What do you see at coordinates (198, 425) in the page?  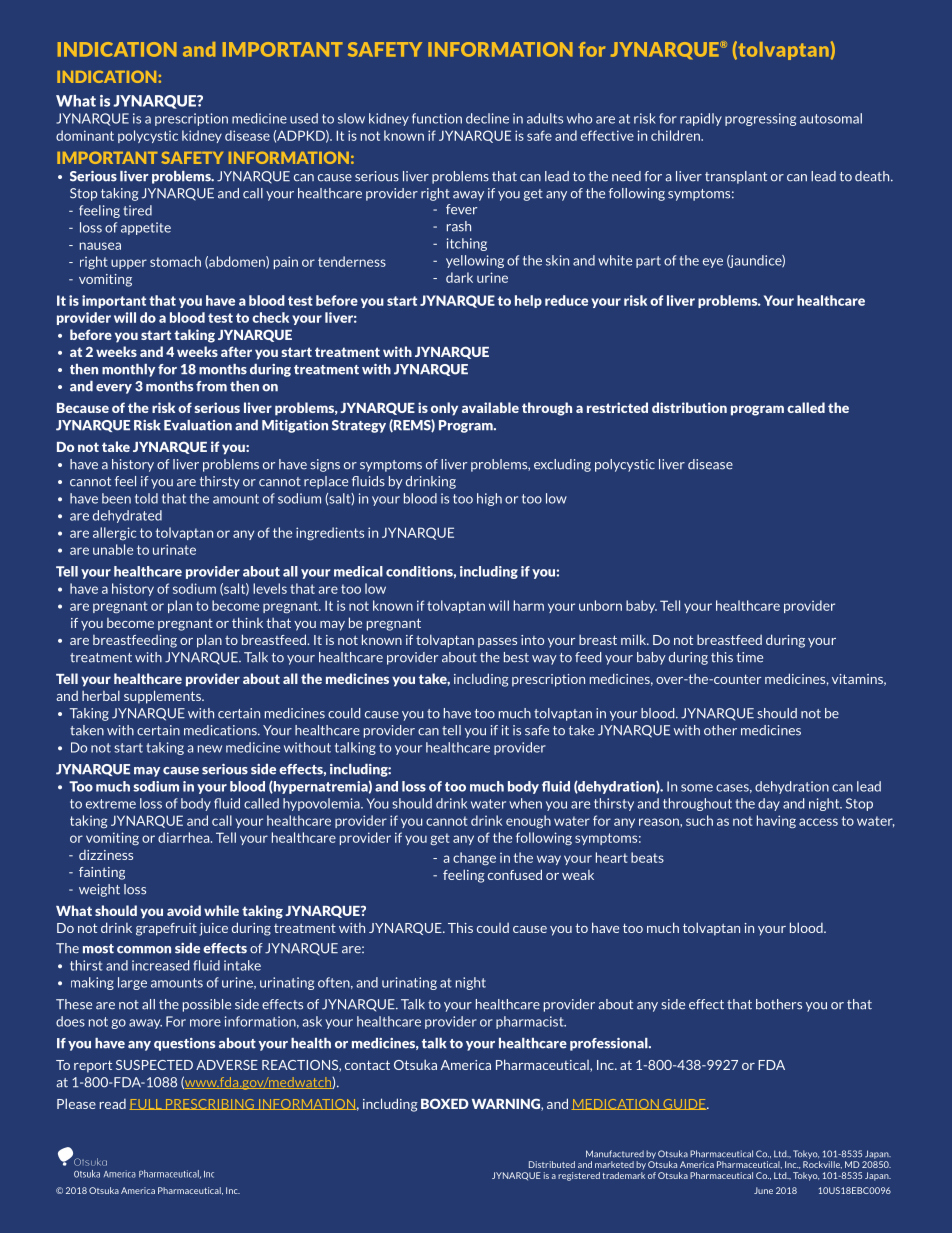 I see `Evaluation` at bounding box center [198, 425].
